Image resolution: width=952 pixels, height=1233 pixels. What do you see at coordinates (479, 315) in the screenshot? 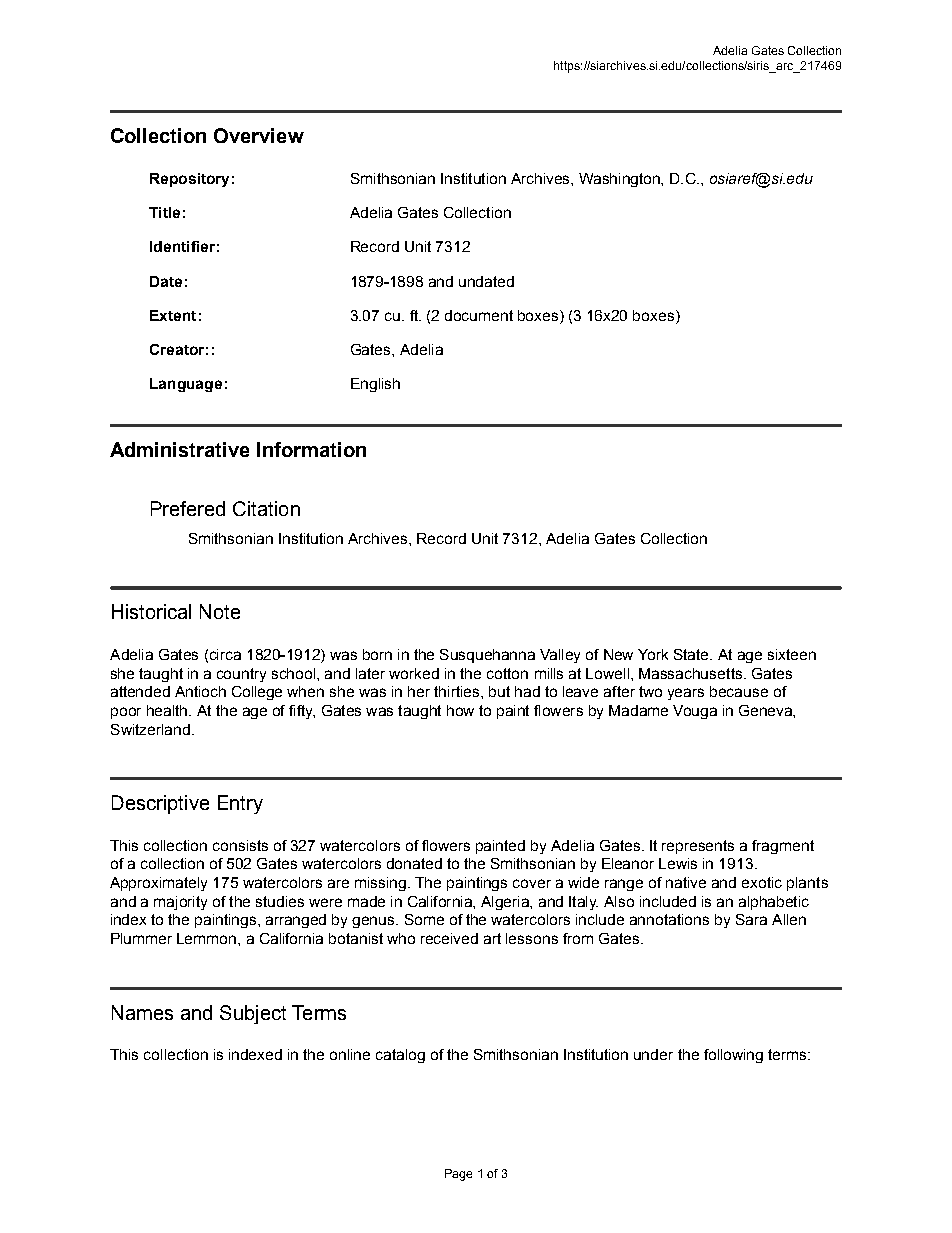
I see `document` at bounding box center [479, 315].
